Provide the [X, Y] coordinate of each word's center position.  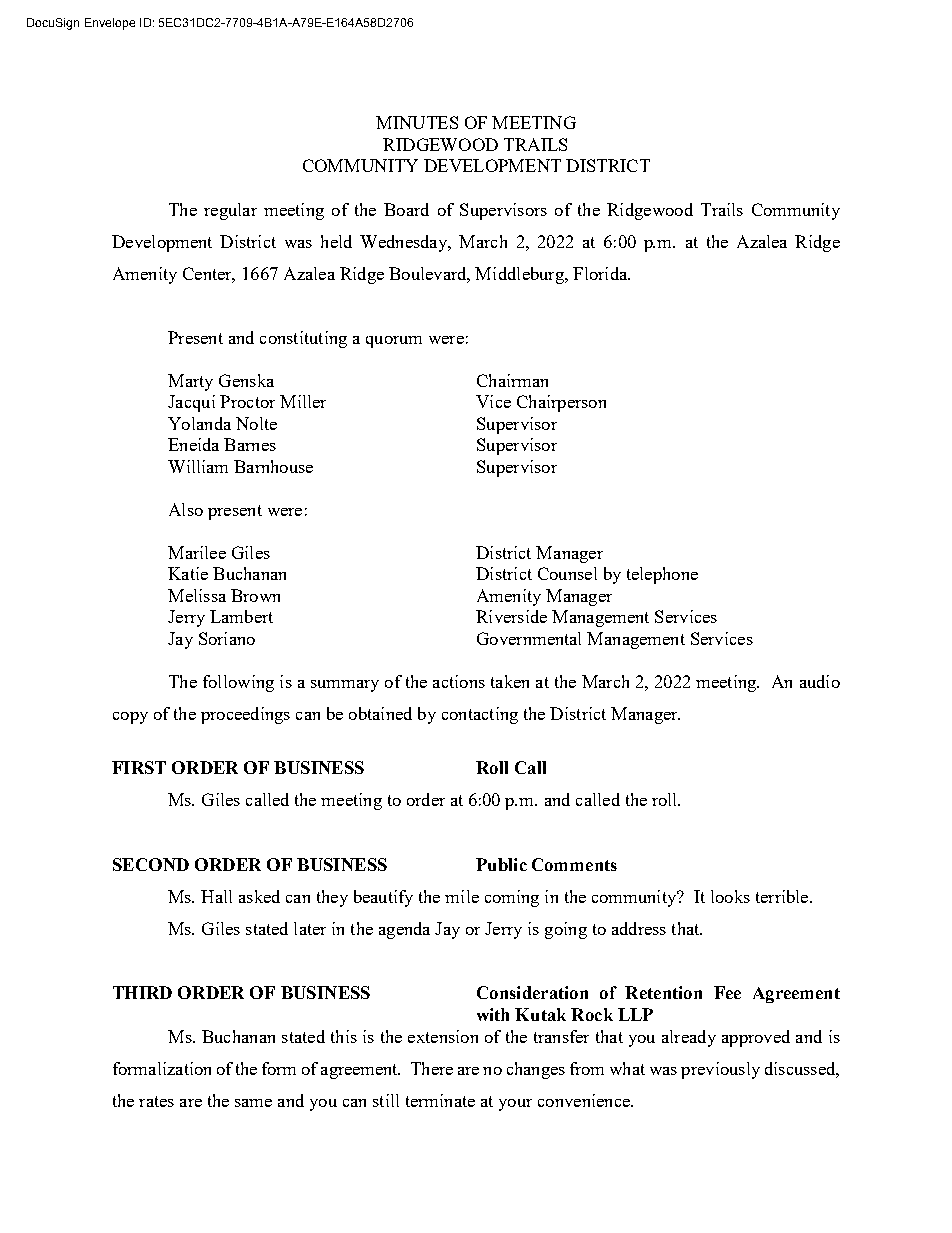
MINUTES [417, 122]
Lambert [241, 616]
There [432, 1068]
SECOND [151, 864]
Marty [190, 382]
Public [501, 864]
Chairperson [561, 403]
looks [730, 896]
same [253, 1103]
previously [720, 1070]
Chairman [512, 380]
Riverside [511, 616]
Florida [601, 273]
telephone [662, 575]
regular [230, 211]
